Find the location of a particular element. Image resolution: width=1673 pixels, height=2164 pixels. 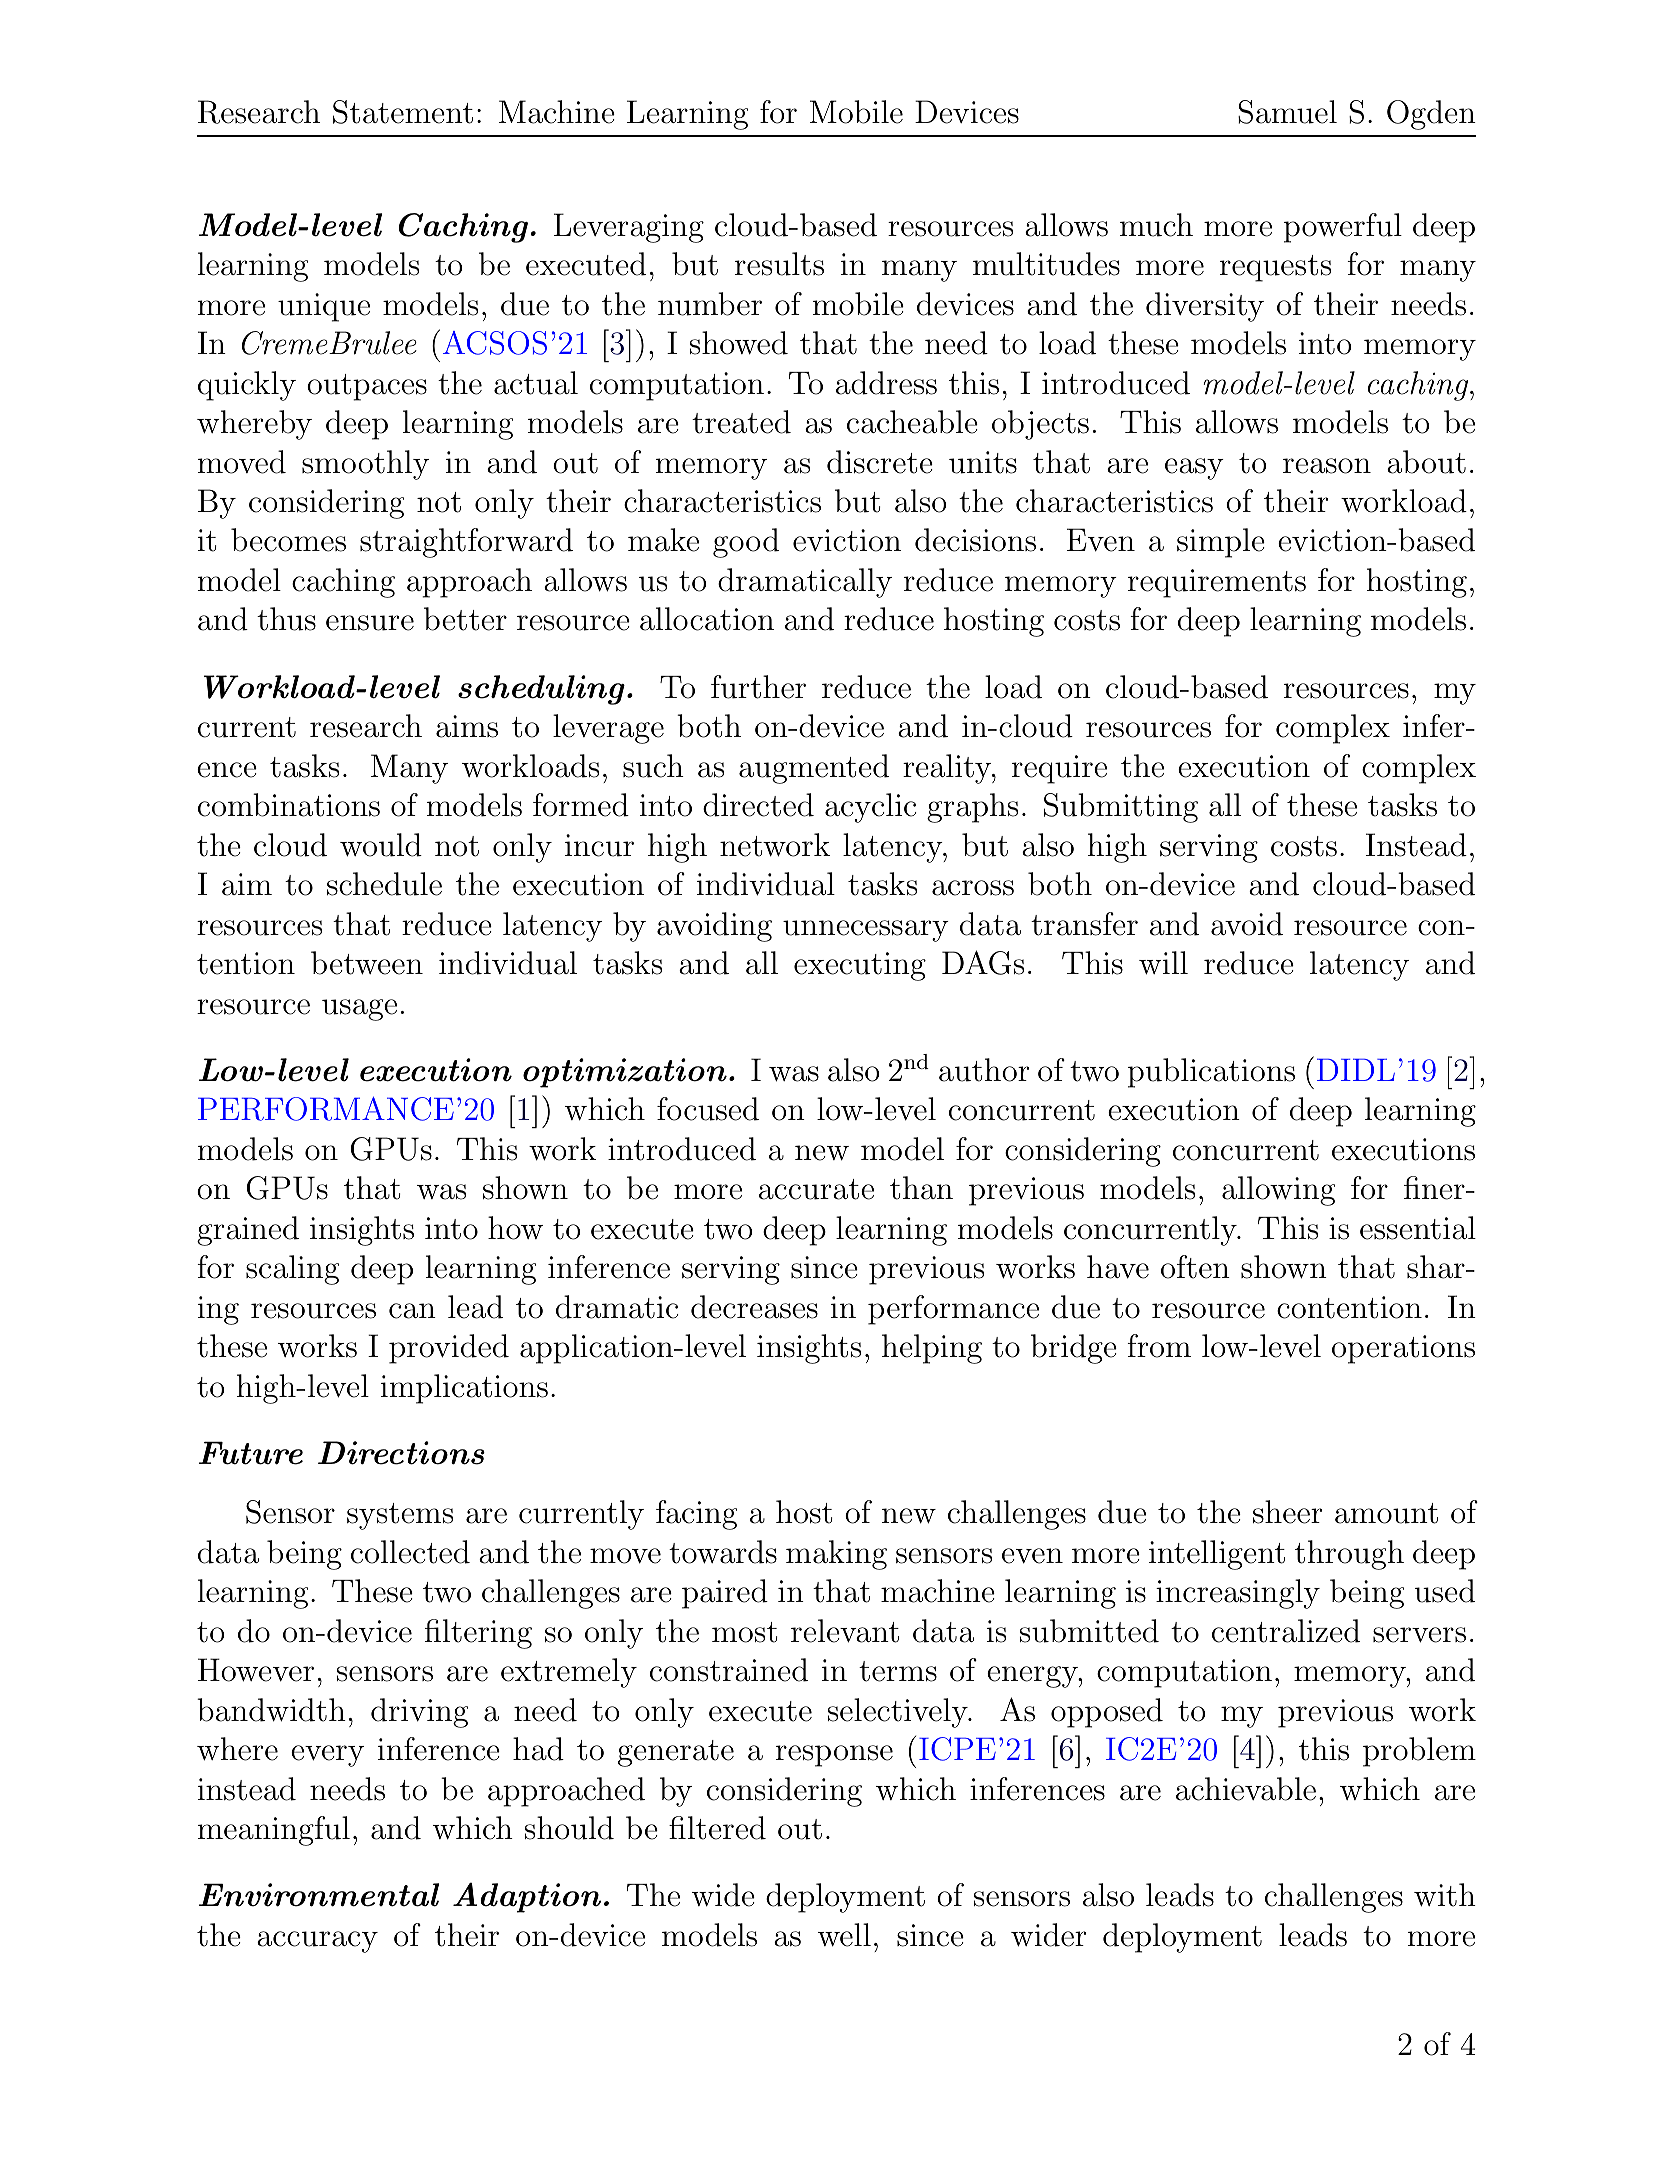

Statement is located at coordinates (403, 112).
